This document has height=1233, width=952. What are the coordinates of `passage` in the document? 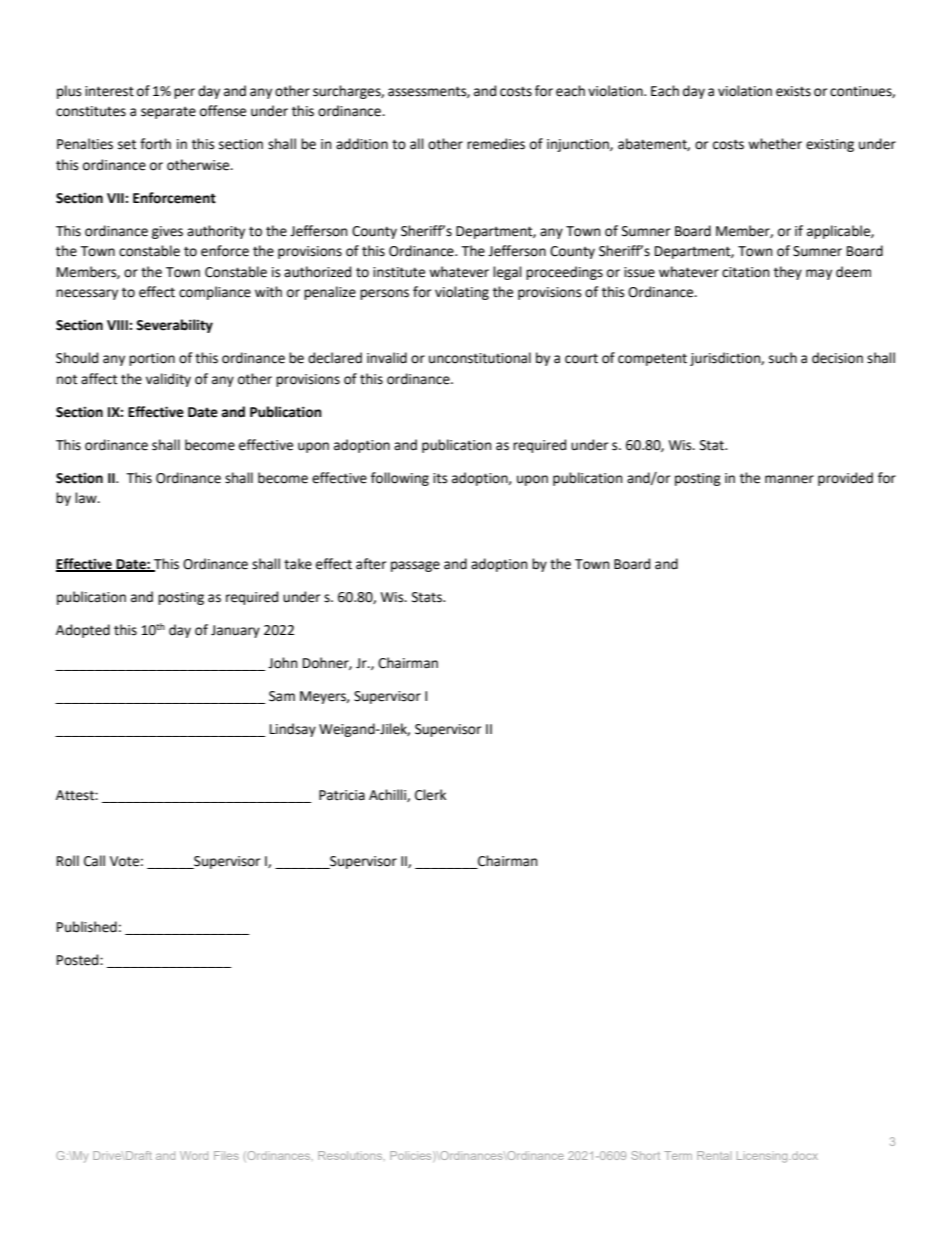 It's located at (415, 566).
